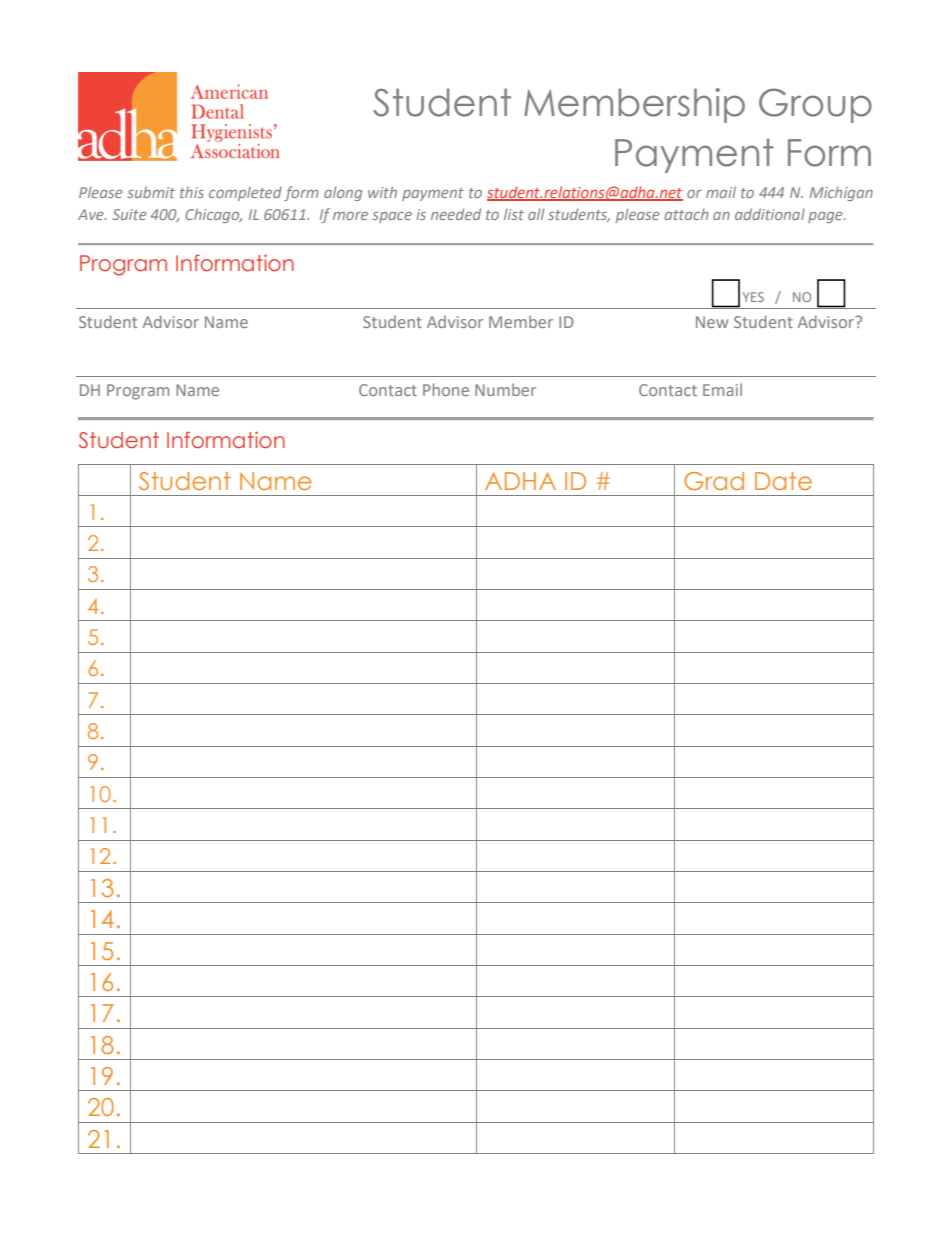 This screenshot has width=952, height=1233. What do you see at coordinates (382, 192) in the screenshot?
I see `with` at bounding box center [382, 192].
